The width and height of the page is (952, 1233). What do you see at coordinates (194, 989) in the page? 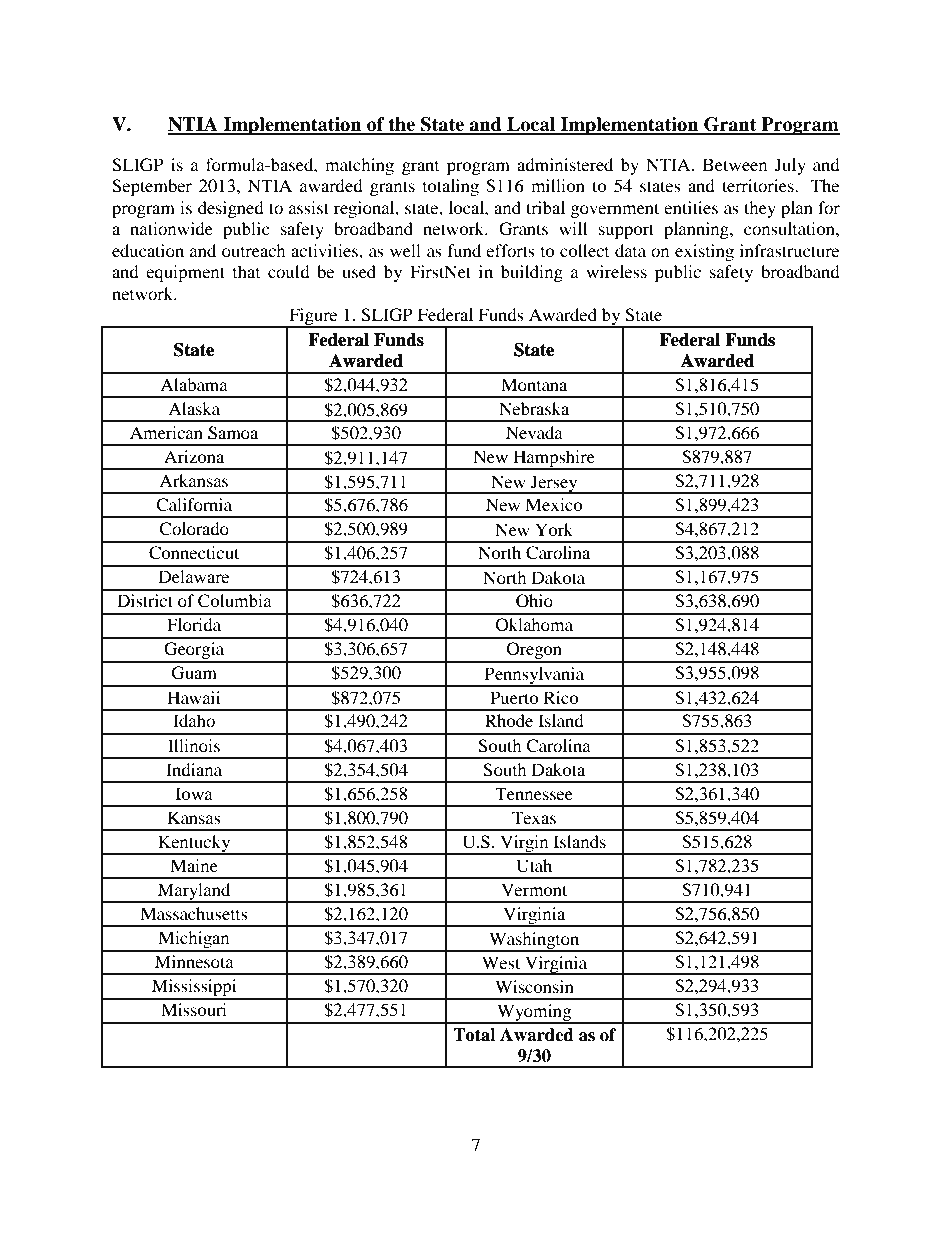
I see `Mississippi` at bounding box center [194, 989].
